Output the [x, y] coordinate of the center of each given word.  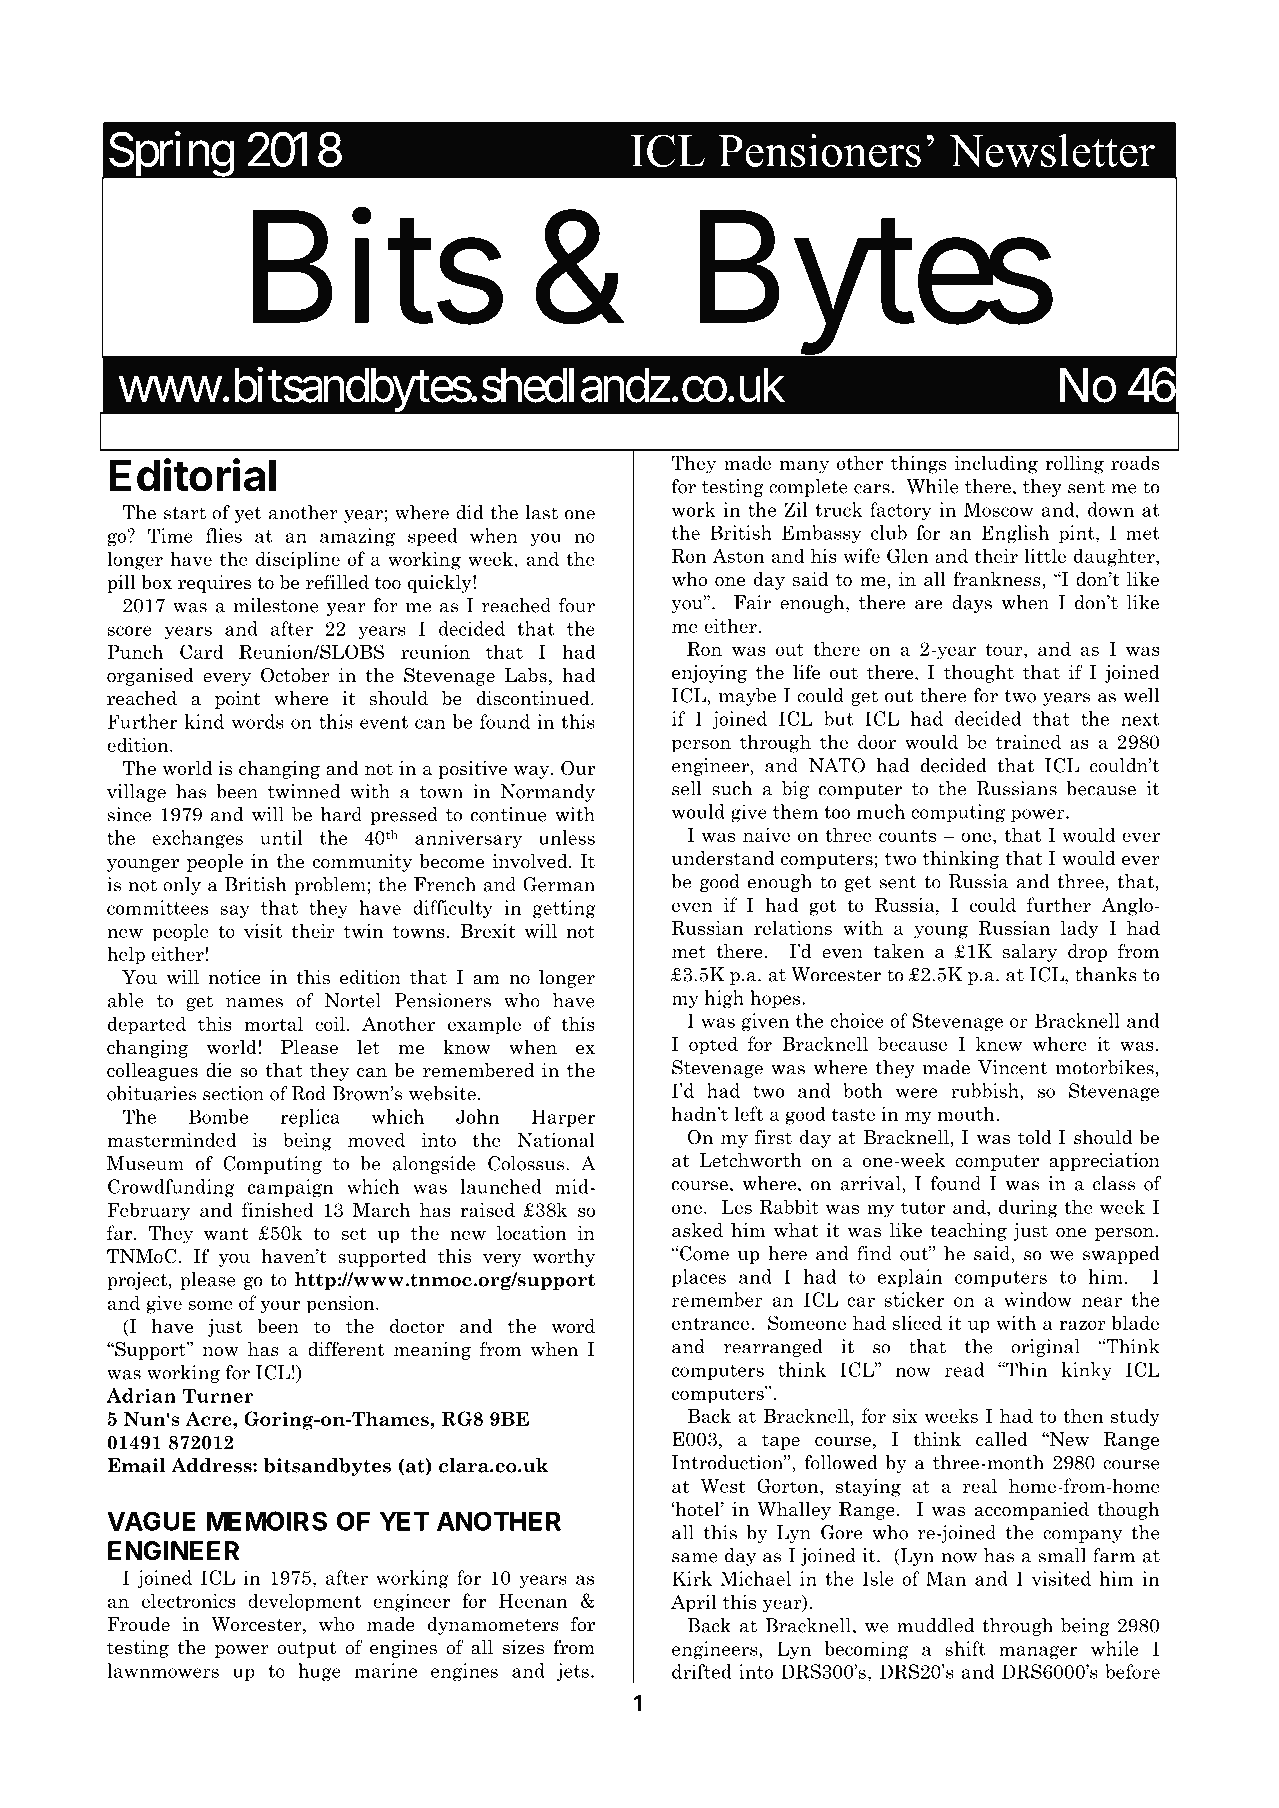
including [996, 464]
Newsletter [1052, 150]
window [1038, 1299]
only [182, 886]
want [226, 1233]
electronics [189, 1600]
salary [1030, 953]
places [699, 1278]
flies [224, 535]
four [577, 605]
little [1045, 555]
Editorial [192, 475]
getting [564, 909]
